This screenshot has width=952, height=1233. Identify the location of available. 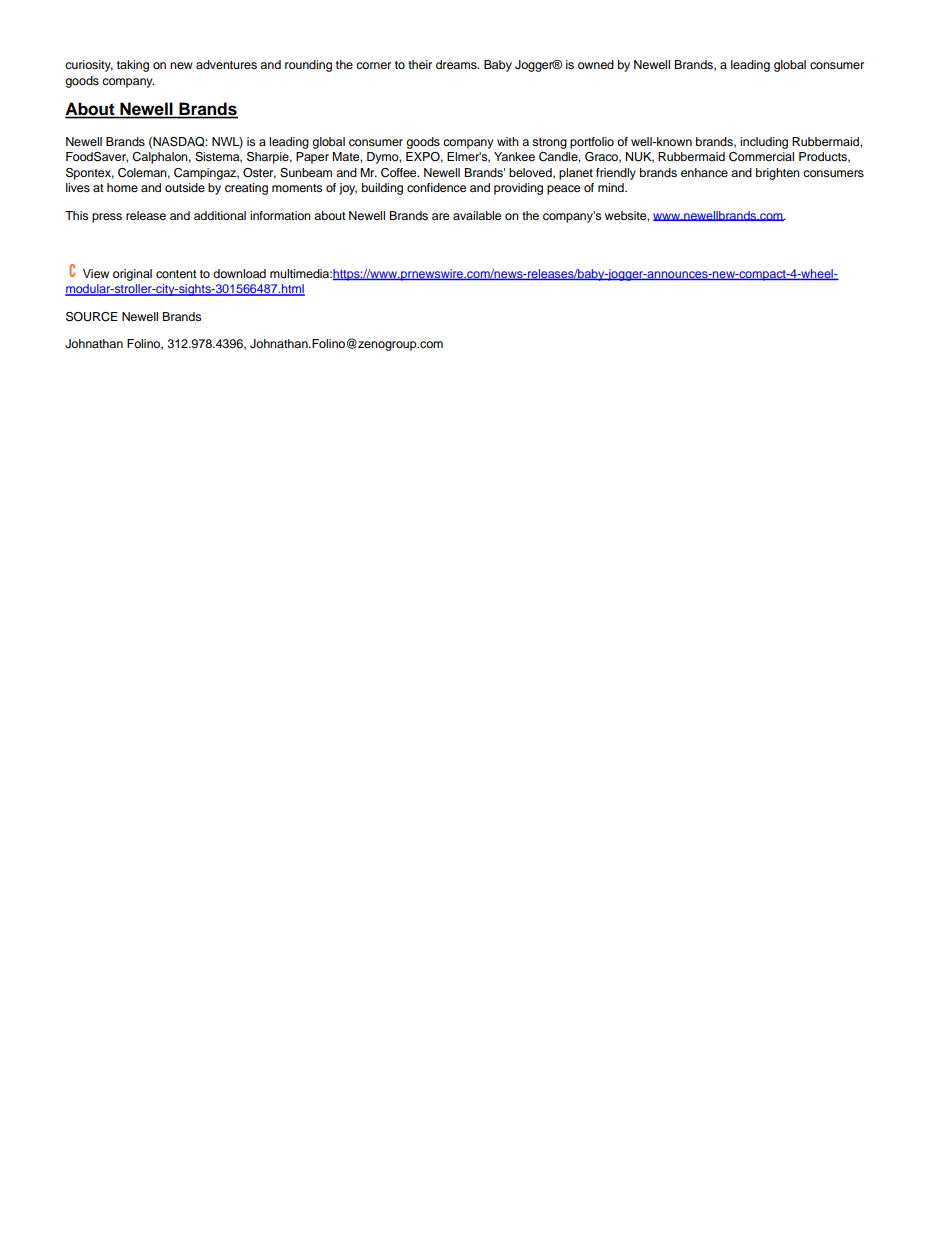
(477, 215).
